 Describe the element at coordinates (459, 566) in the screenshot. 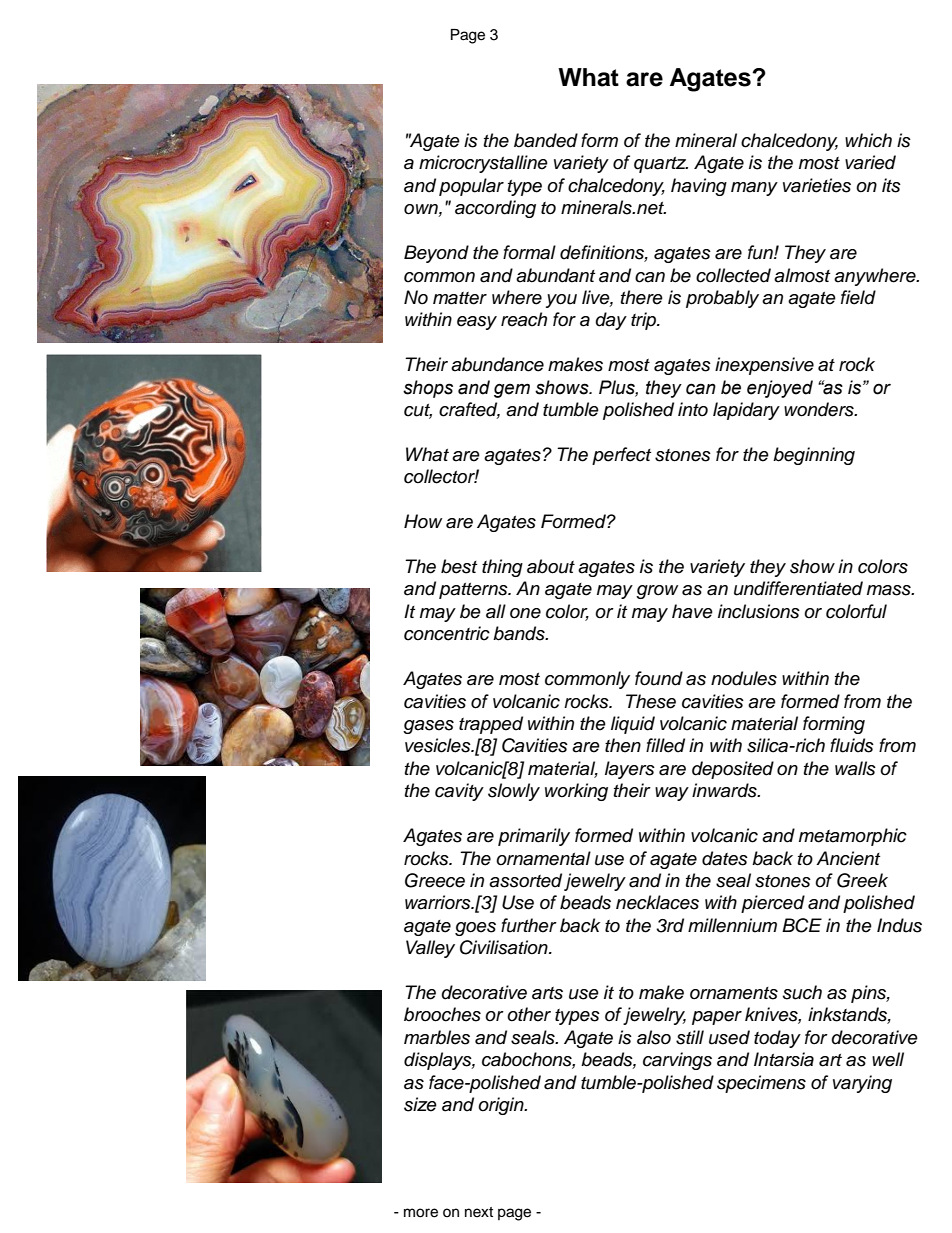

I see `best` at that location.
